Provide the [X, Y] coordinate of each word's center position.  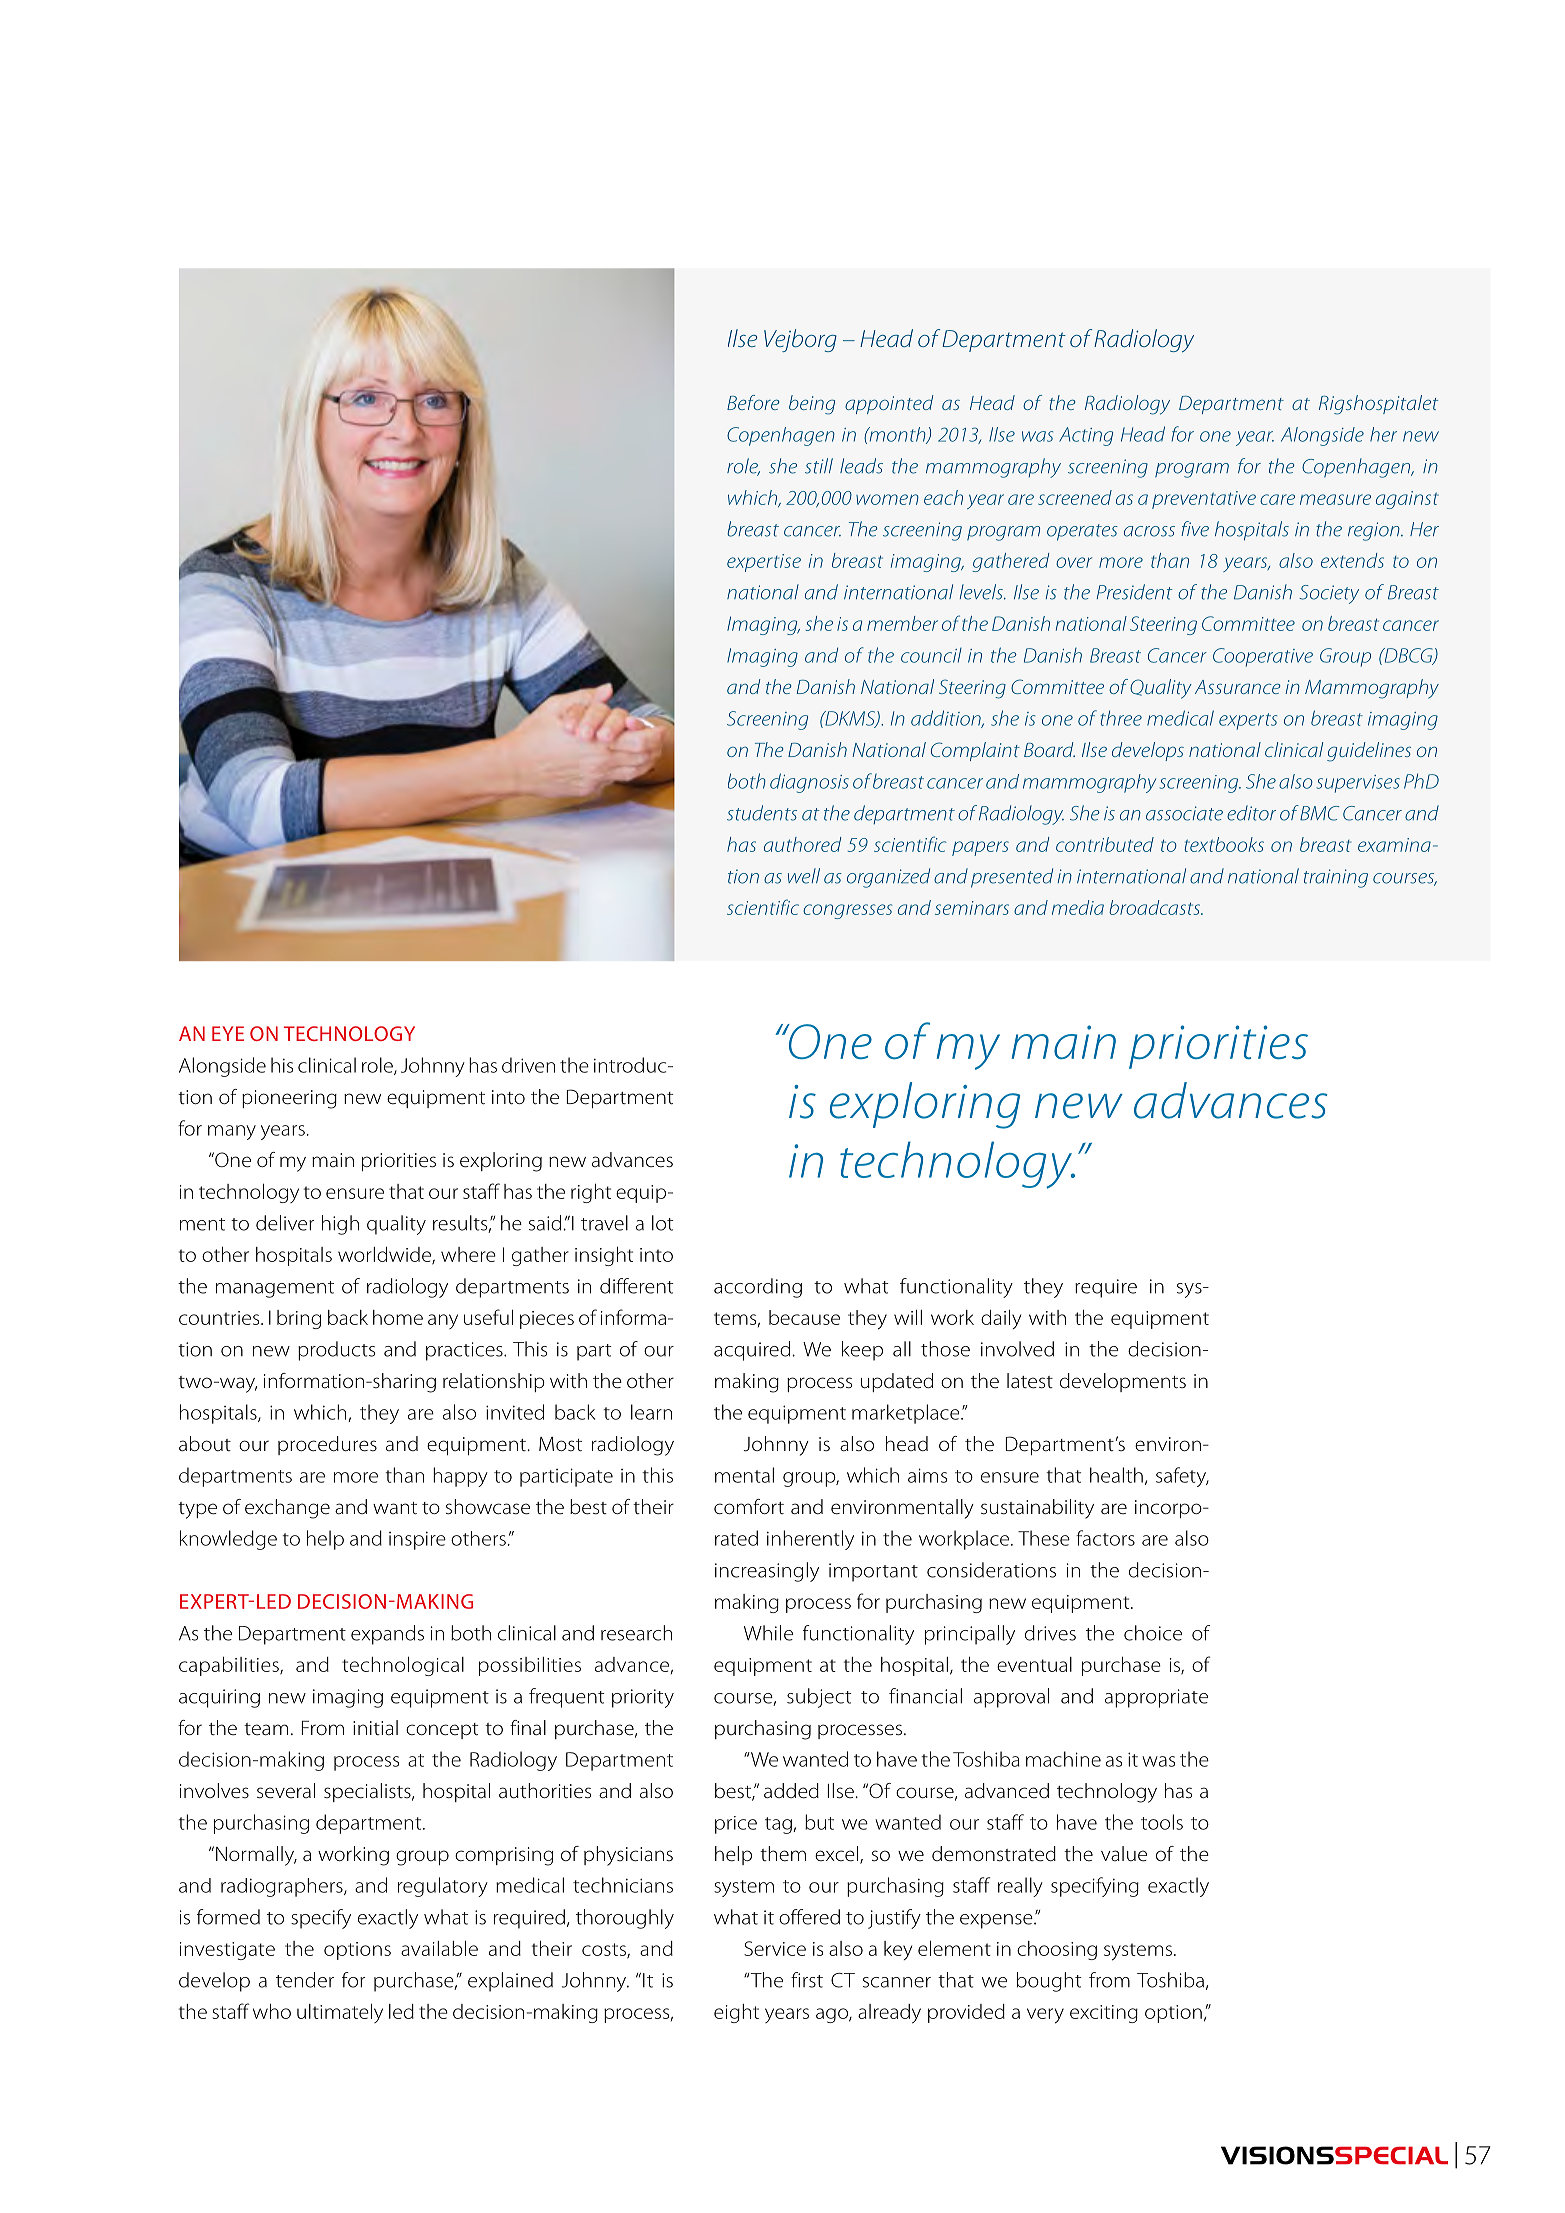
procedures [327, 1445]
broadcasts [1156, 907]
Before [753, 402]
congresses [847, 911]
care [1277, 499]
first [807, 1980]
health [1116, 1475]
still [819, 466]
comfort [749, 1507]
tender [305, 1980]
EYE [228, 1033]
